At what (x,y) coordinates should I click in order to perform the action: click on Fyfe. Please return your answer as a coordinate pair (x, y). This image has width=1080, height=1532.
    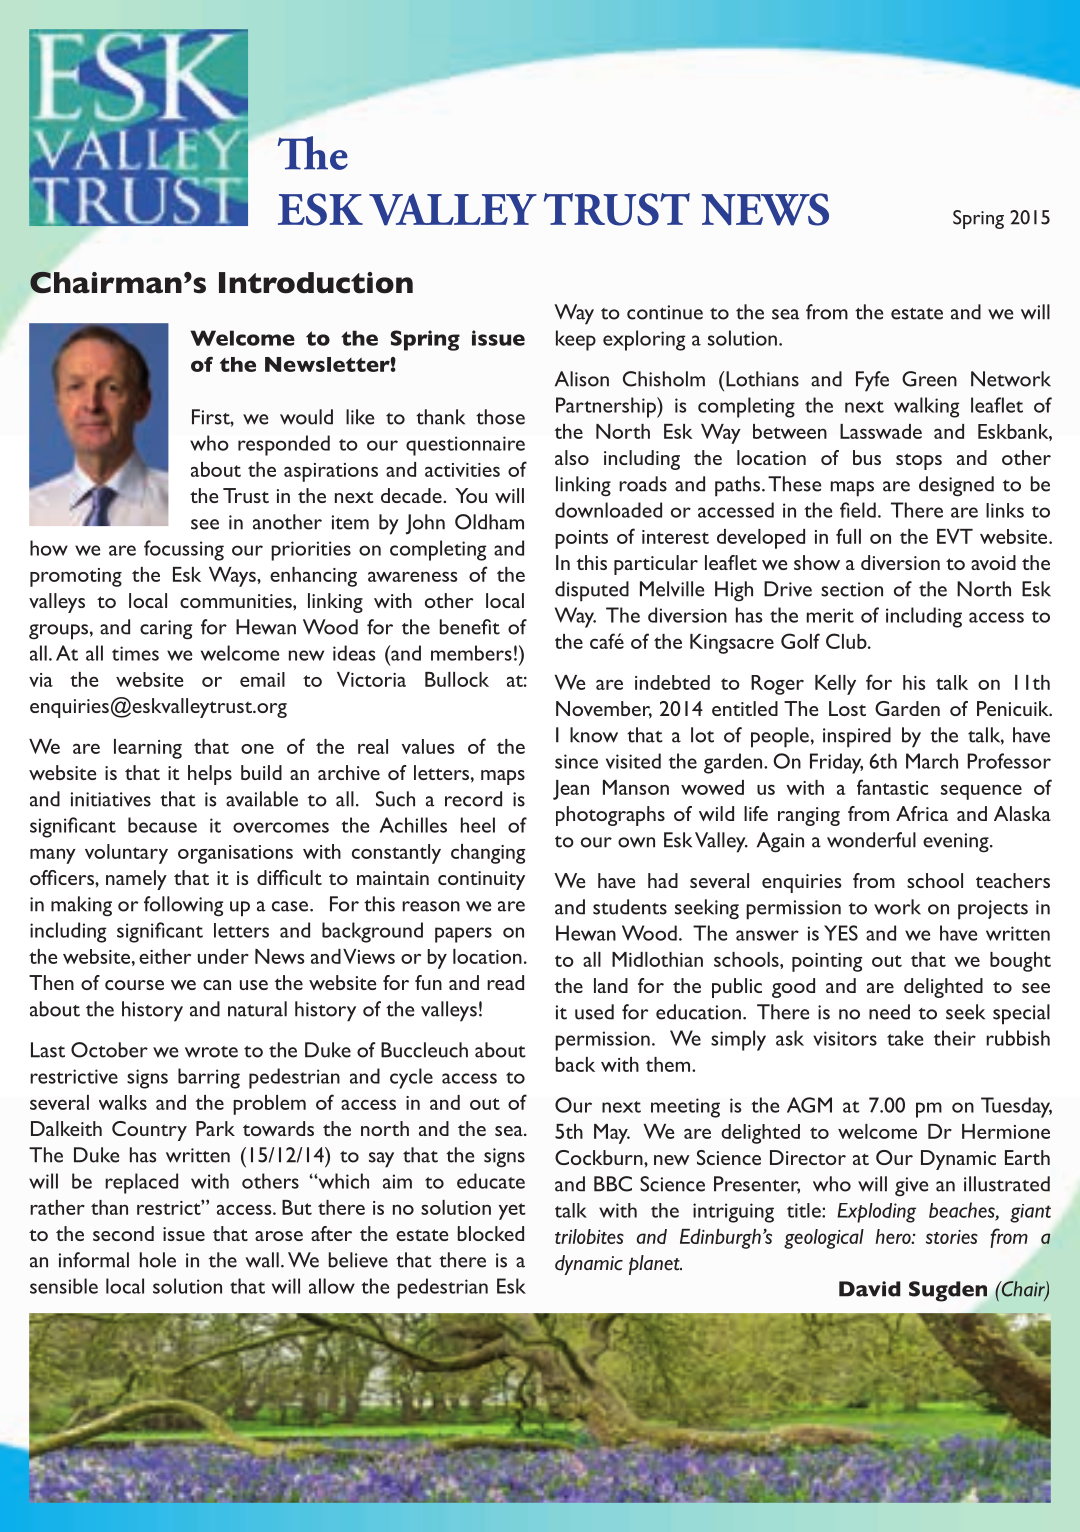
    Looking at the image, I should click on (872, 381).
